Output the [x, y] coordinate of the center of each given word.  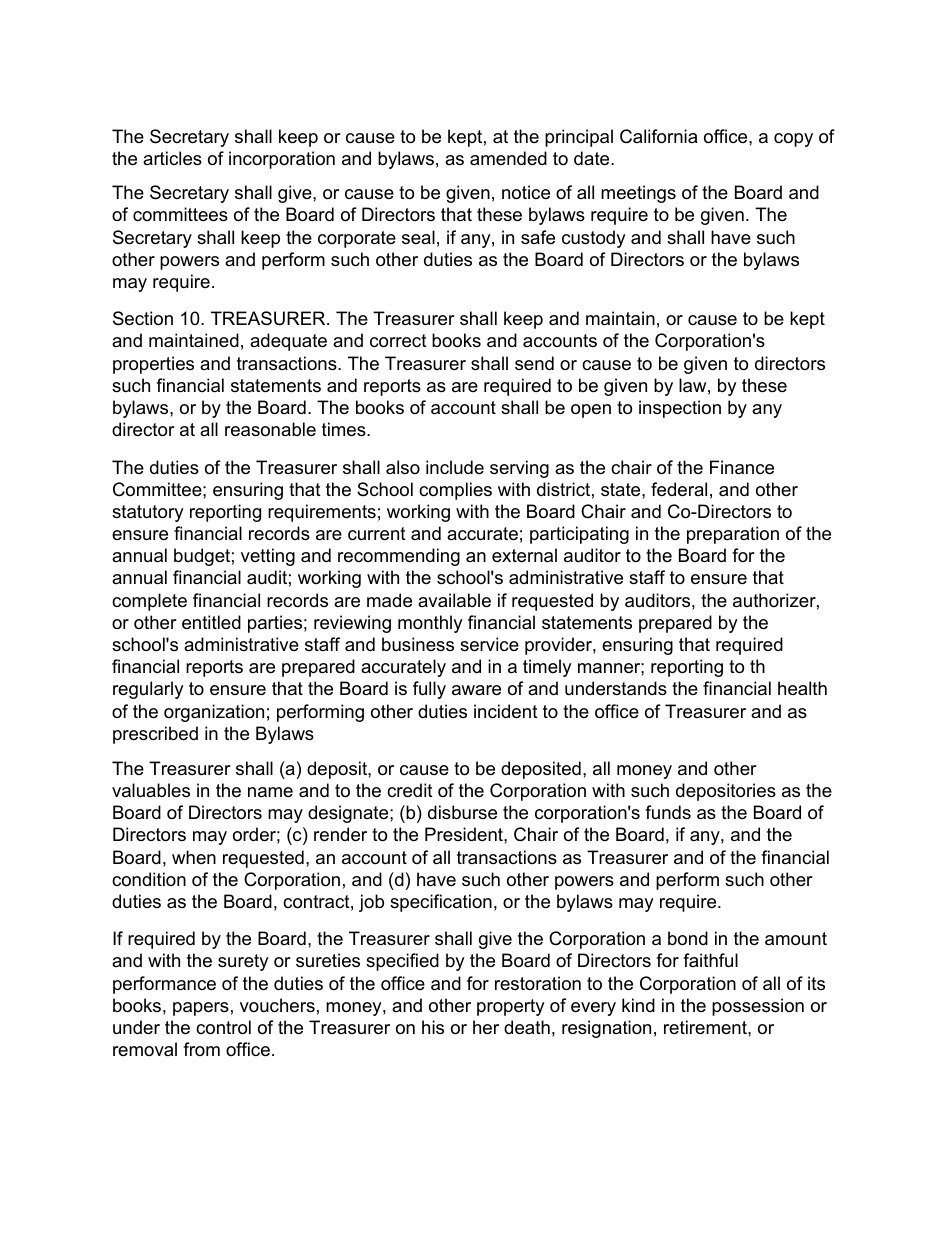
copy [793, 140]
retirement [706, 1027]
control [223, 1027]
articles [172, 158]
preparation [733, 535]
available [454, 600]
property [511, 1007]
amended [508, 158]
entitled [211, 622]
